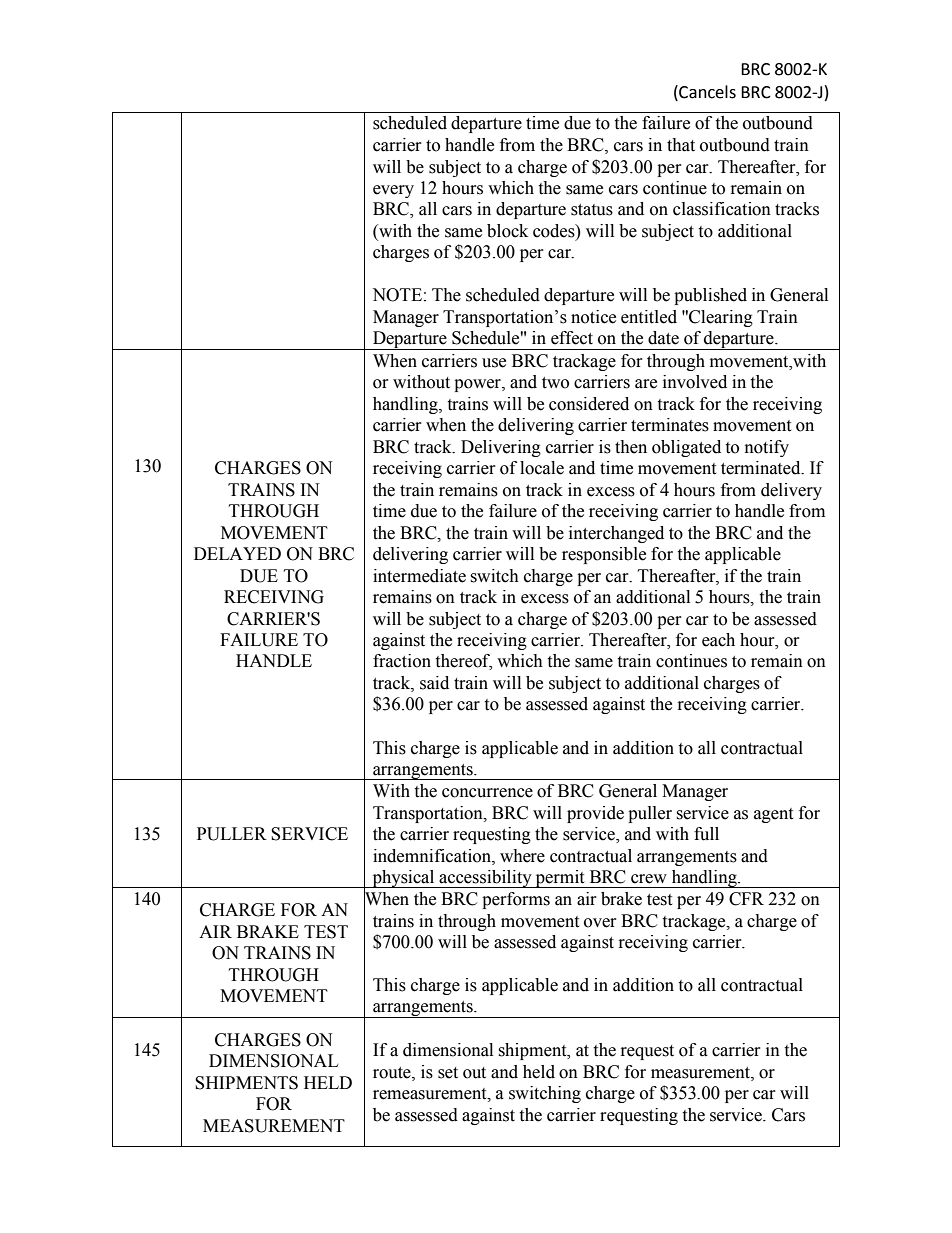 Image resolution: width=952 pixels, height=1233 pixels. Describe the element at coordinates (403, 879) in the screenshot. I see `physical` at that location.
